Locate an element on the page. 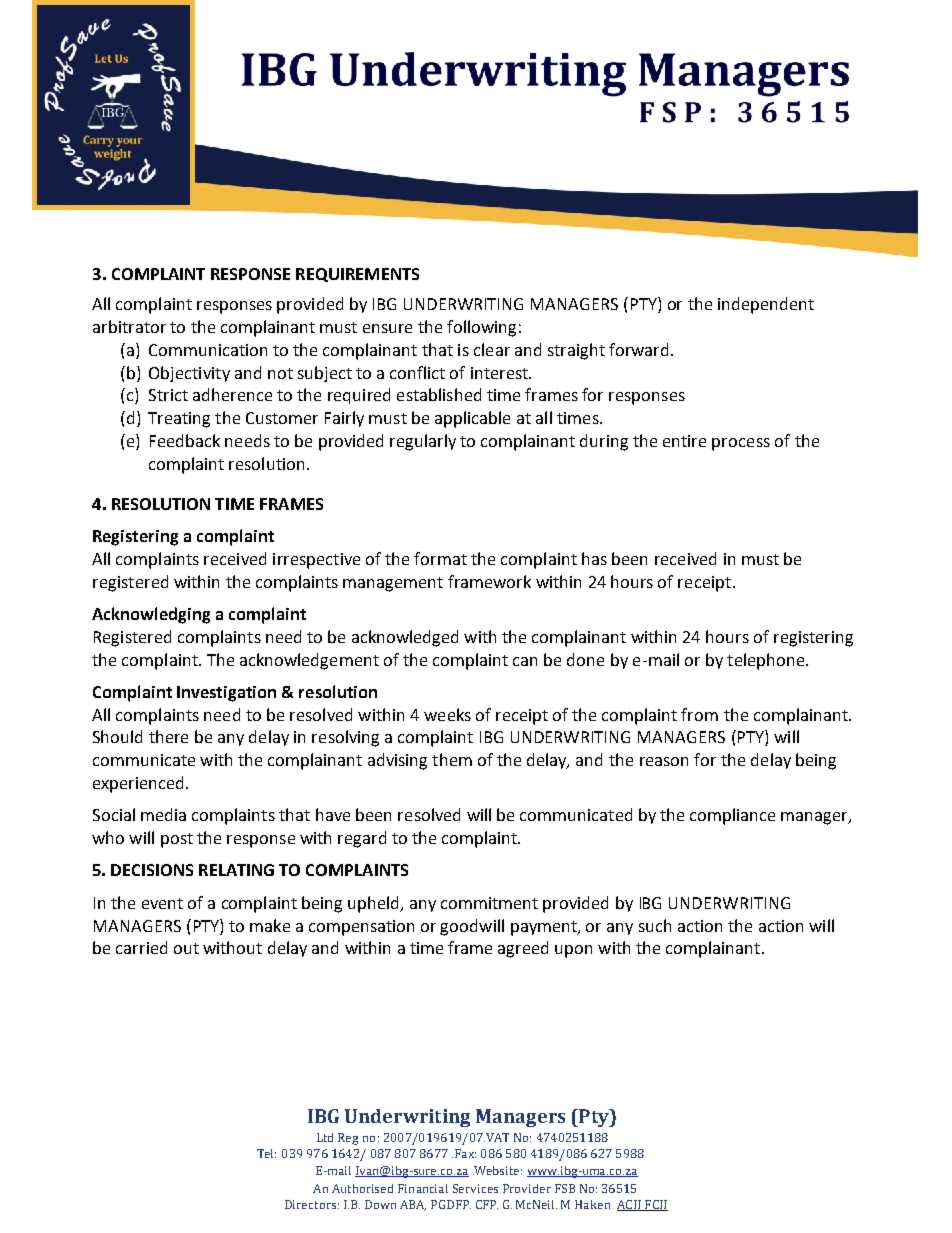 This document has width=952, height=1233. them is located at coordinates (452, 759).
